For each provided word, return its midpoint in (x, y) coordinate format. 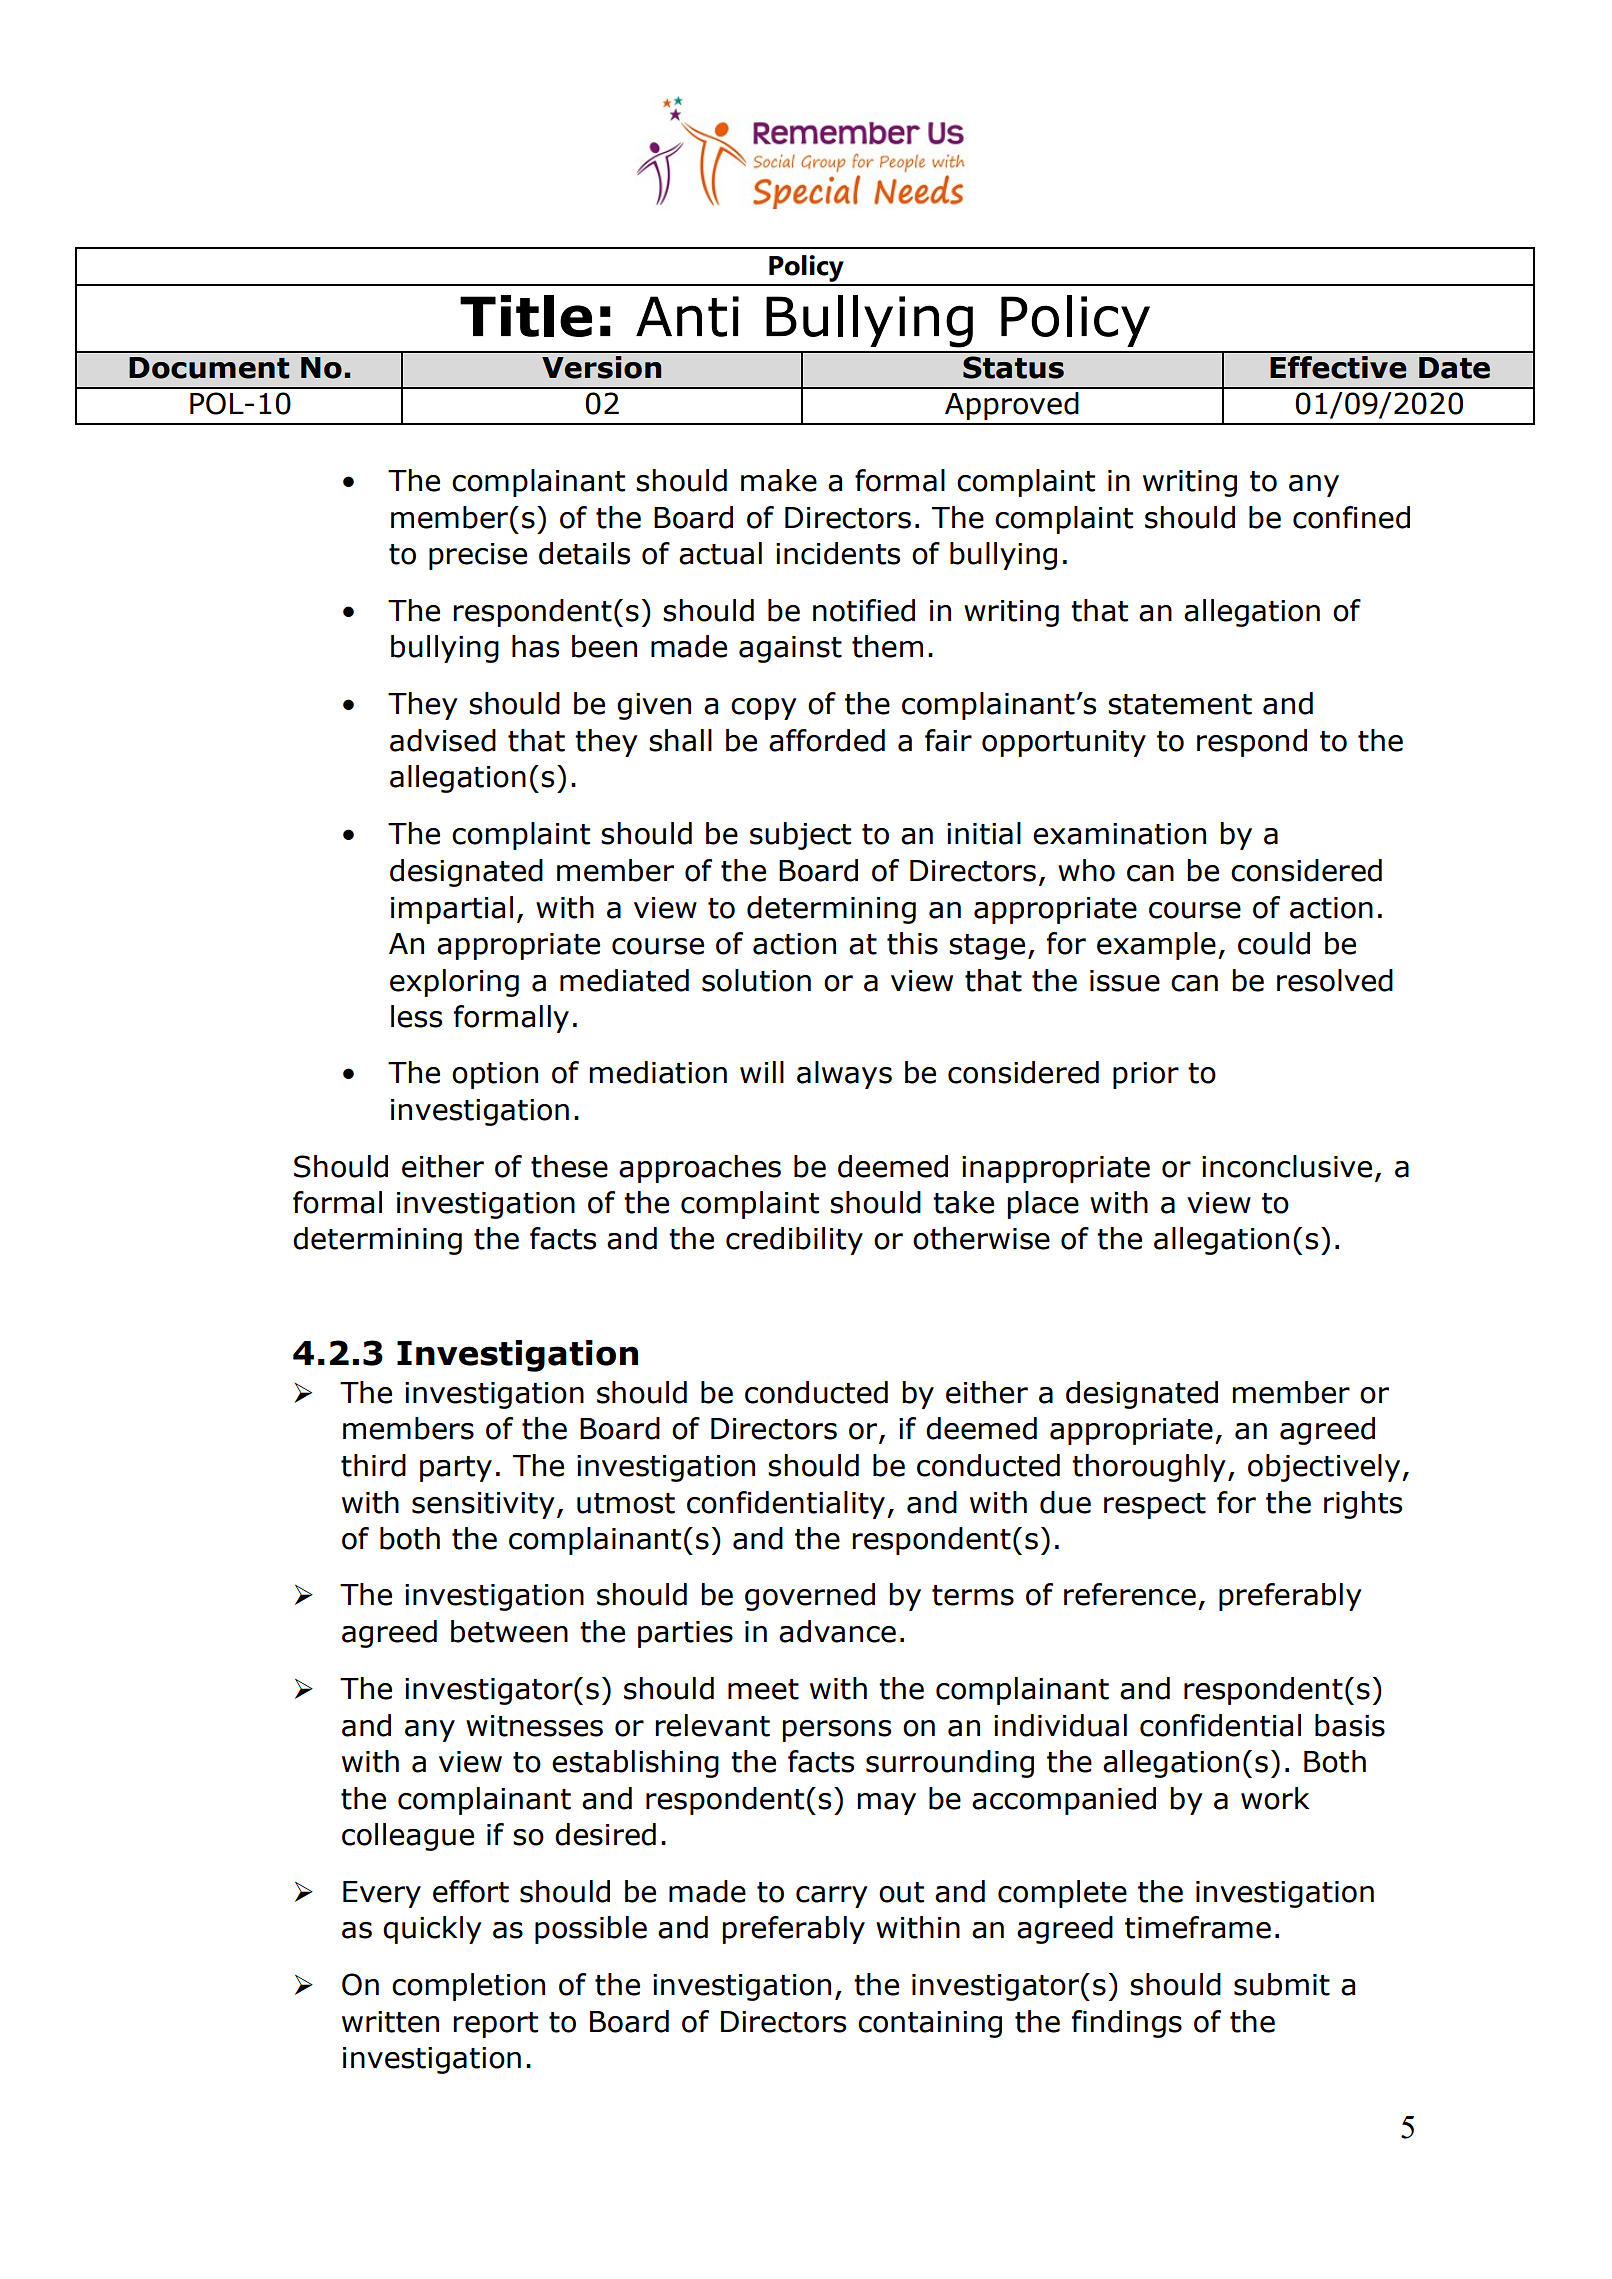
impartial (452, 910)
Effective (1338, 367)
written (390, 2022)
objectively (1325, 1468)
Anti (687, 316)
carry (832, 1897)
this (912, 943)
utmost (626, 1503)
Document (209, 368)
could (1274, 943)
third (373, 1465)
